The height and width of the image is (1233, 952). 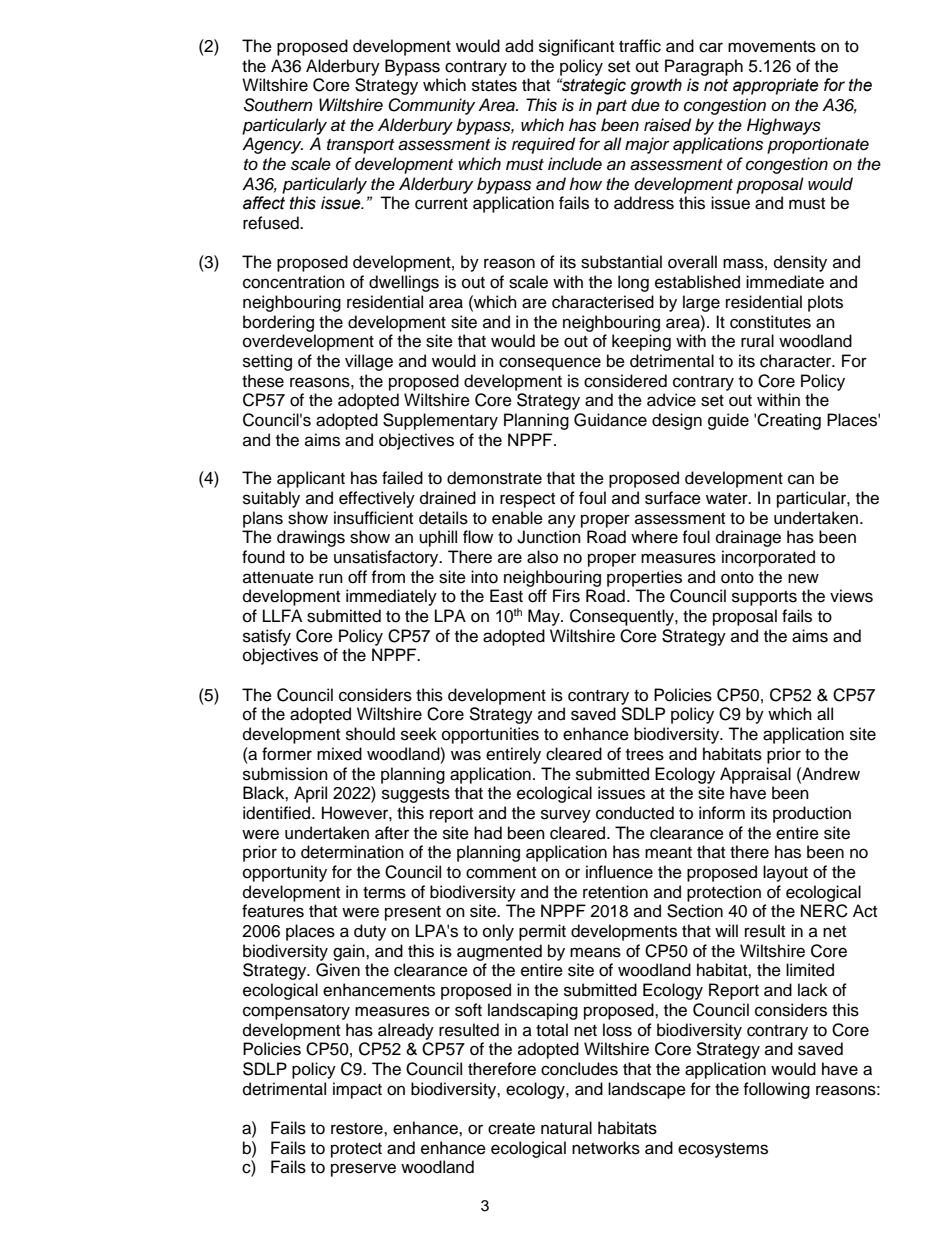 I want to click on gain, so click(x=350, y=952).
